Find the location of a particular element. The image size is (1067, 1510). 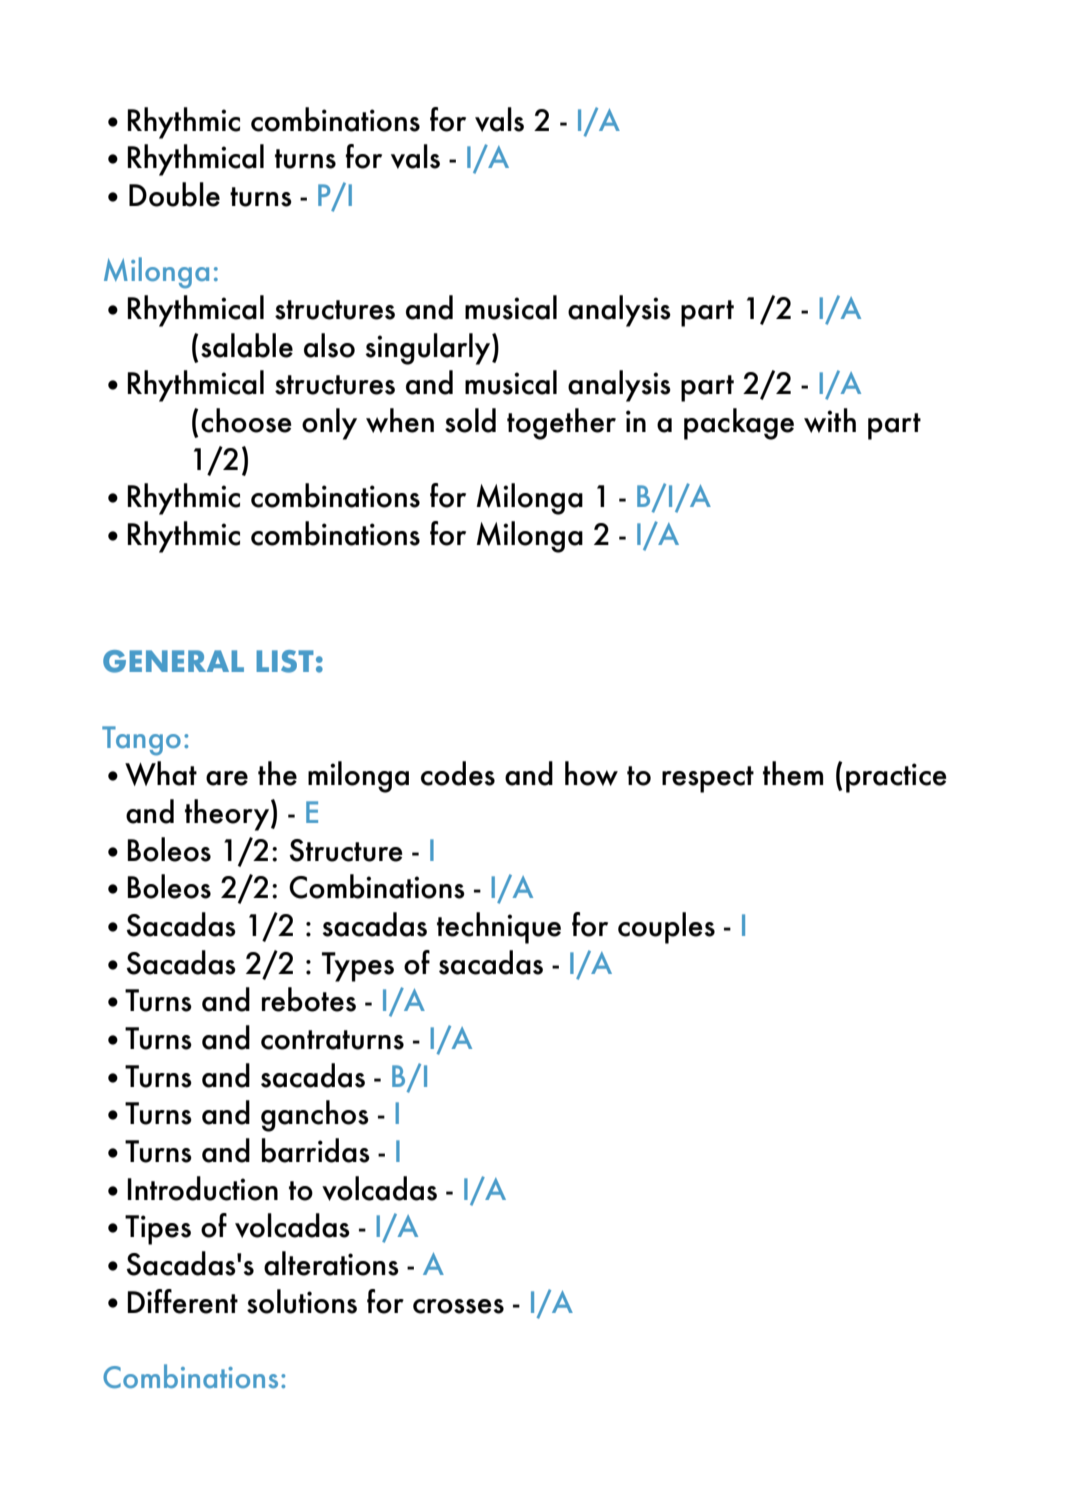

couples is located at coordinates (666, 928).
